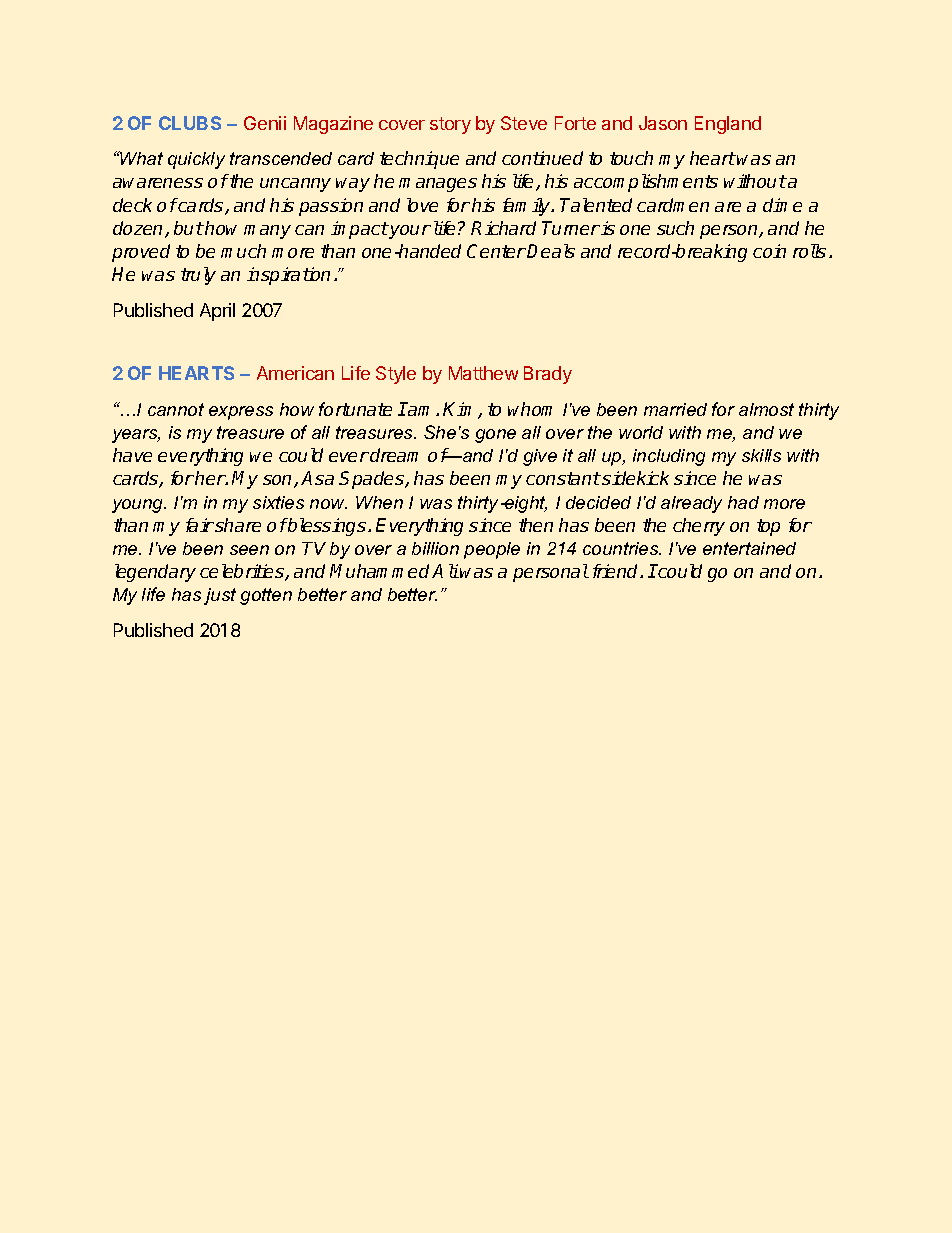 The width and height of the image is (952, 1233). I want to click on CLUBS, so click(190, 123).
